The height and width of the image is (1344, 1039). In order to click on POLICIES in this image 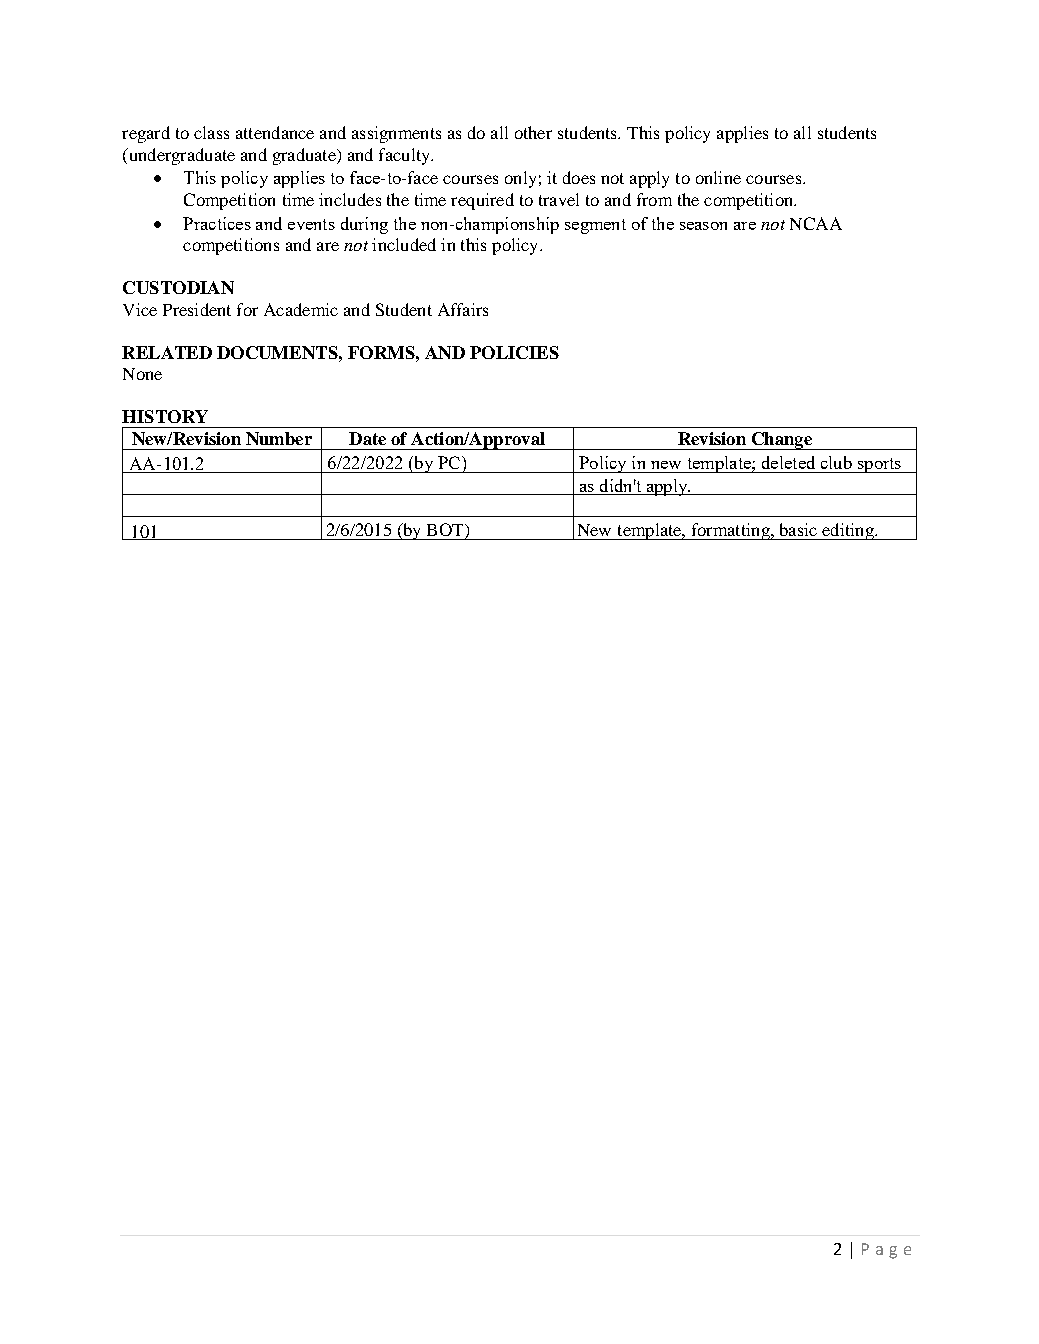, I will do `click(514, 352)`.
